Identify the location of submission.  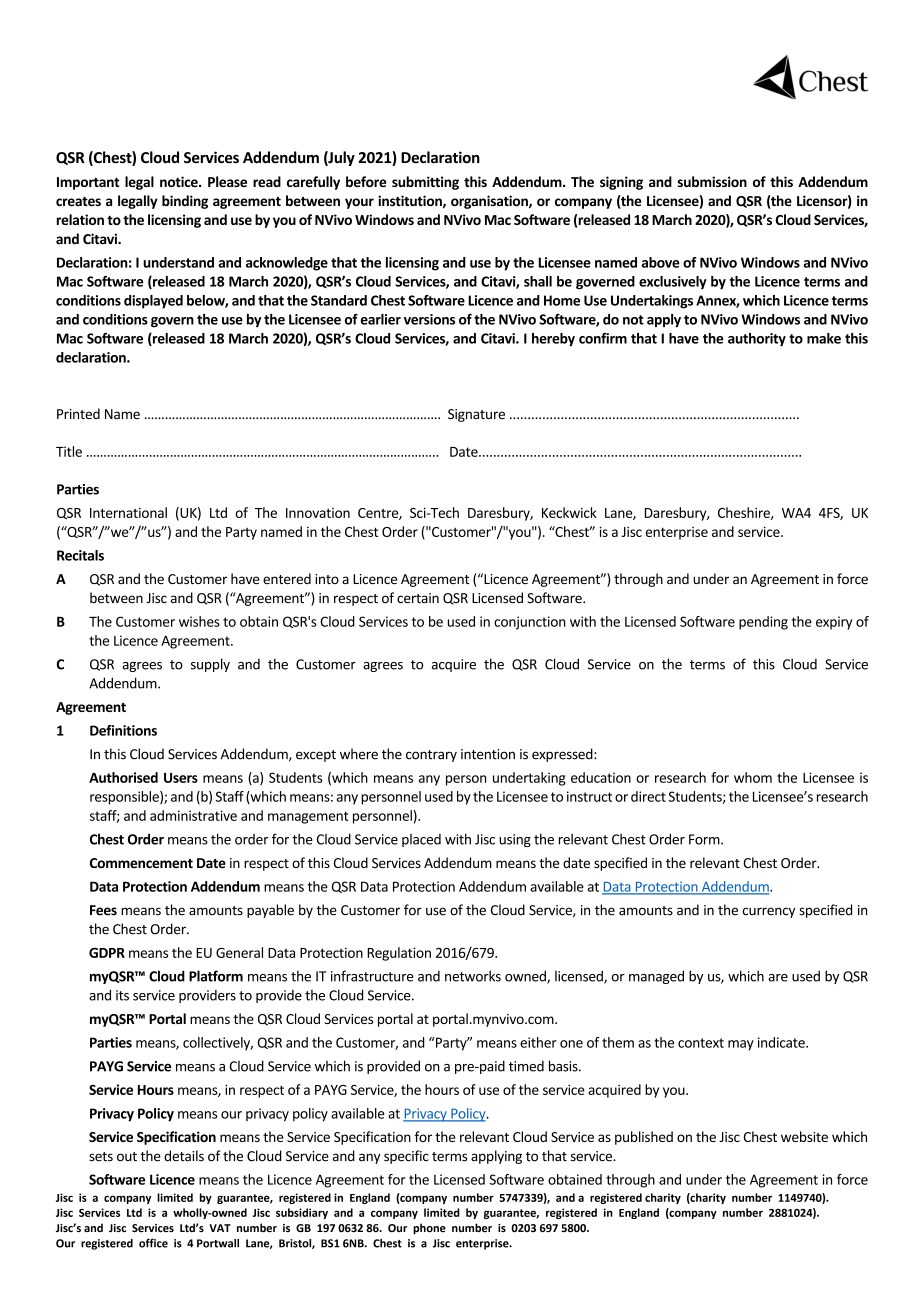
(712, 181).
